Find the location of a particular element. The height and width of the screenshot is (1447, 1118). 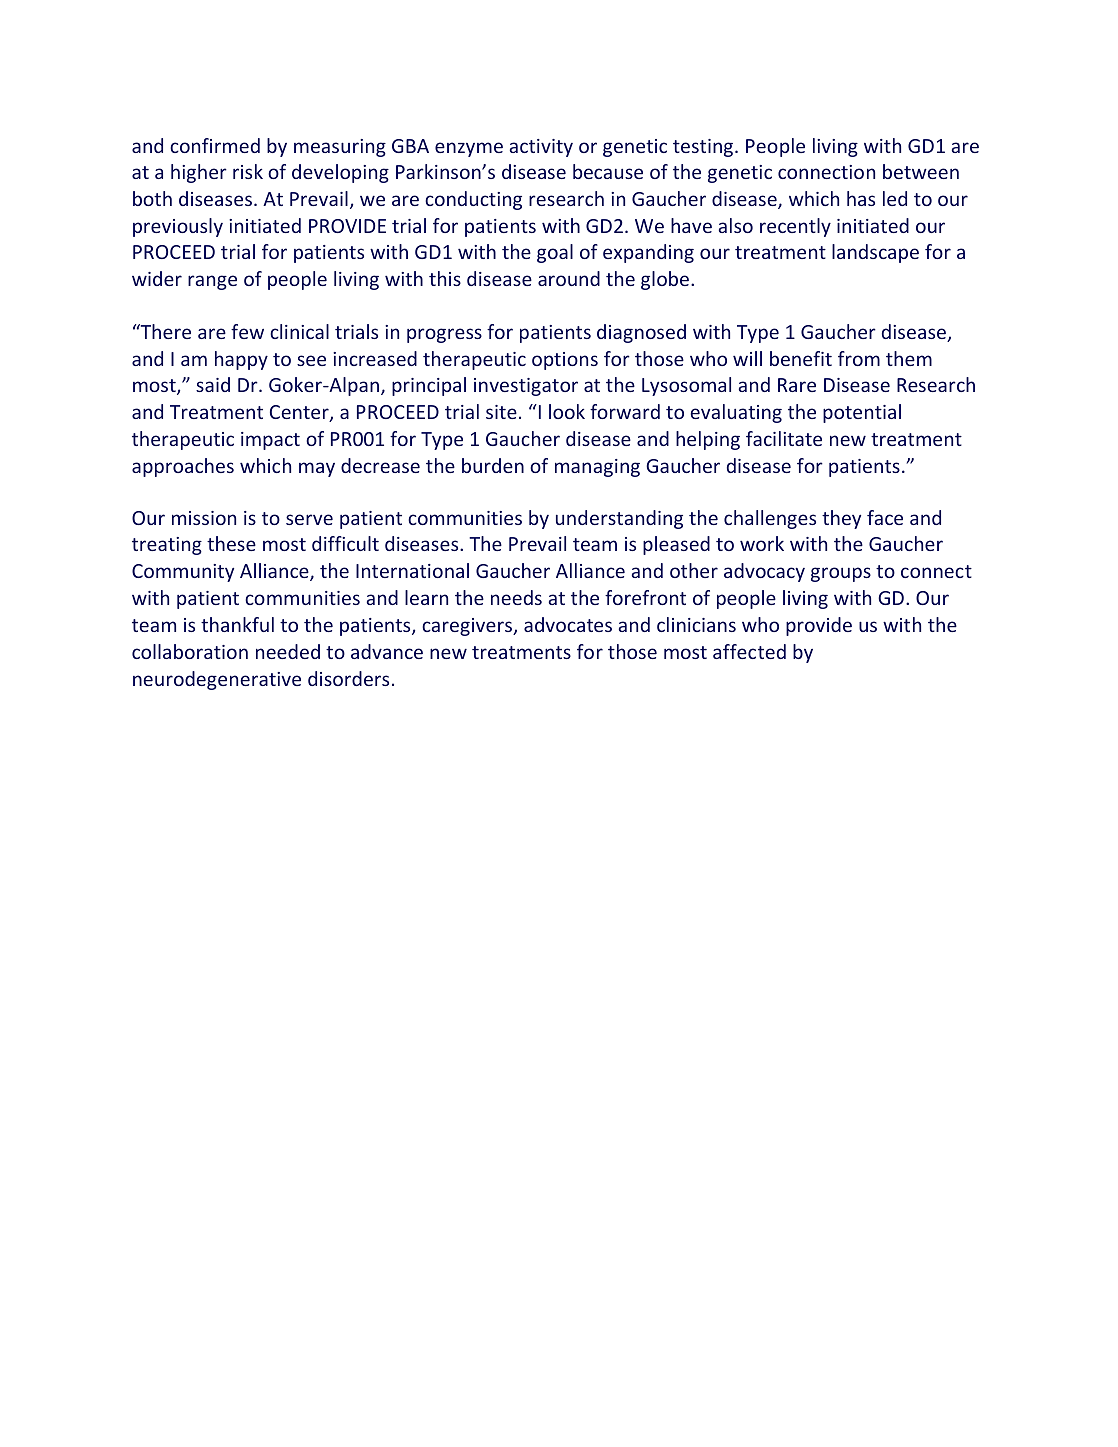

range is located at coordinates (212, 282).
